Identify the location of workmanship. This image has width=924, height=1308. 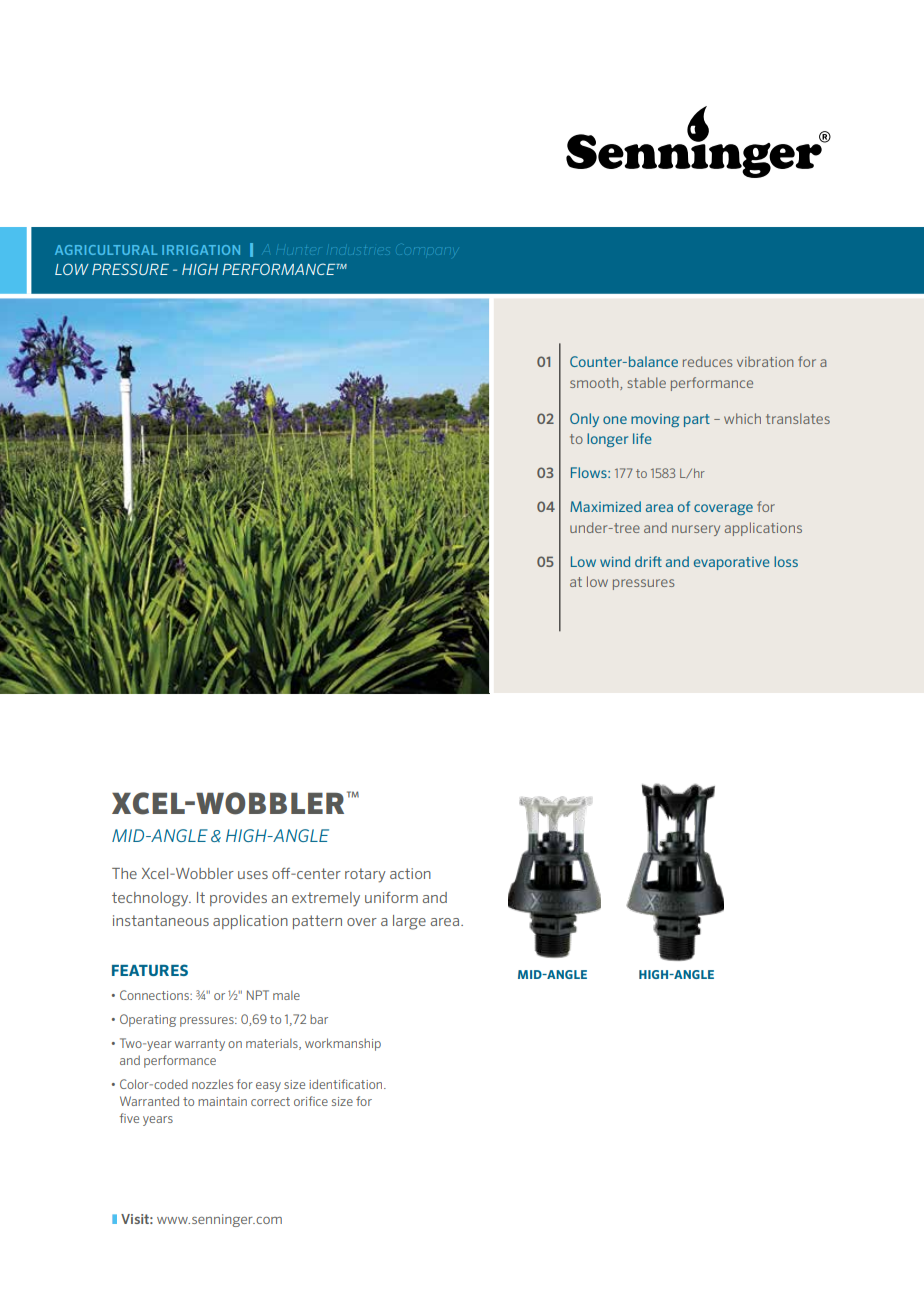
(343, 1044).
